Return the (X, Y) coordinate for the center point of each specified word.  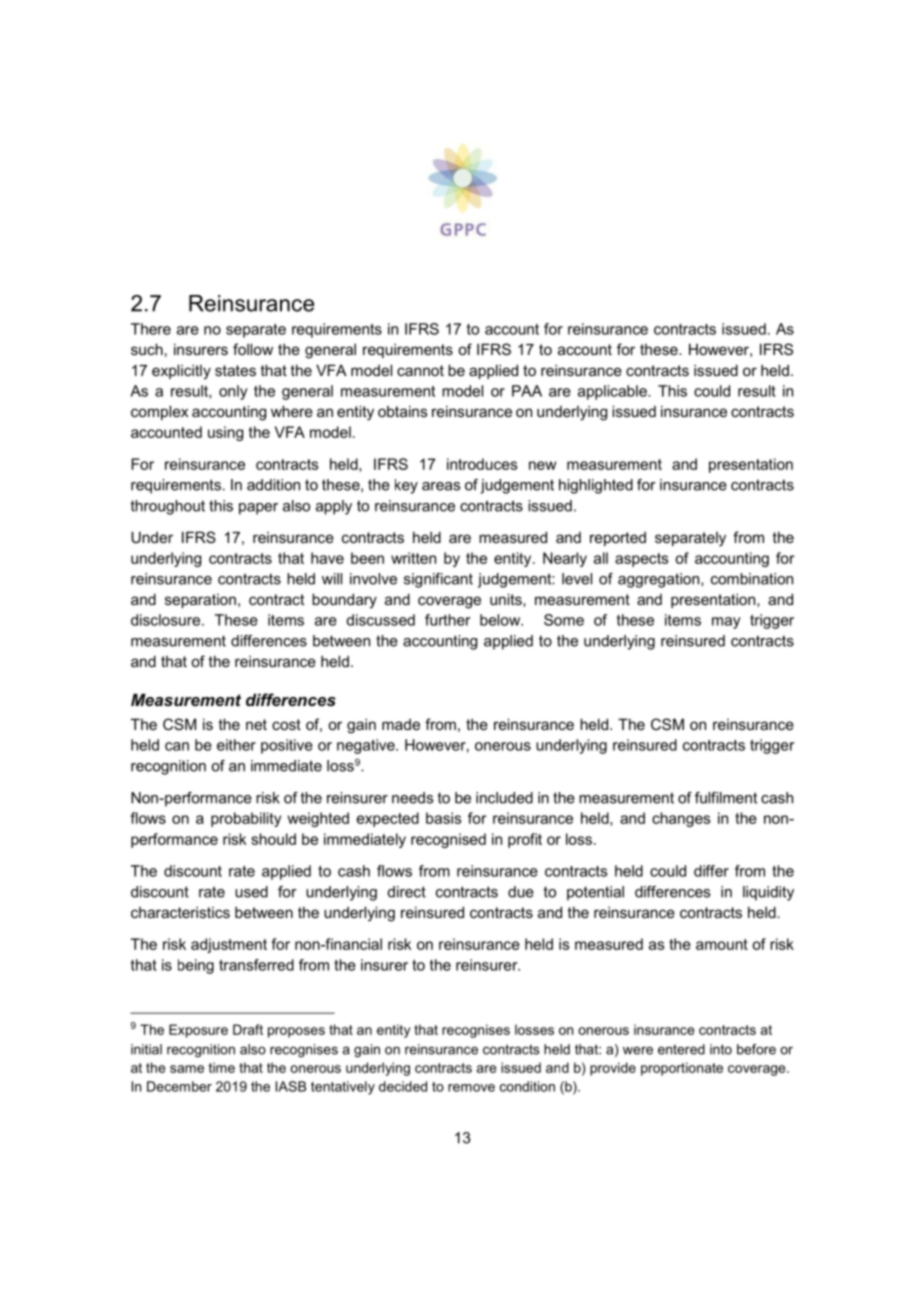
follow (253, 349)
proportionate (682, 1069)
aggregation (660, 580)
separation (200, 601)
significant (438, 580)
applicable (613, 392)
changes (681, 819)
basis (443, 818)
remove (471, 1088)
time (222, 1067)
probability (246, 819)
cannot (420, 370)
